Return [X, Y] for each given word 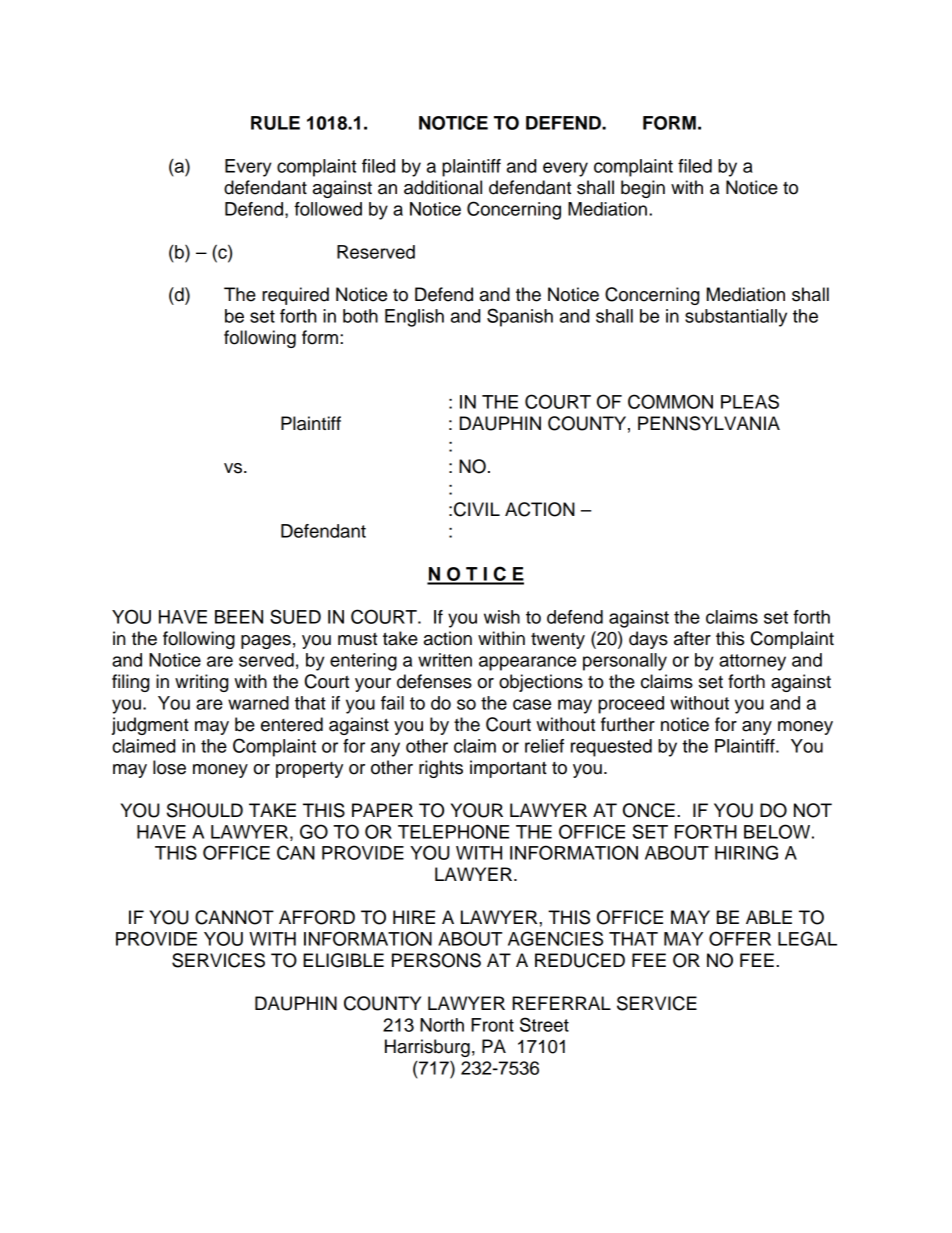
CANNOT [234, 917]
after [692, 638]
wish [502, 617]
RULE [275, 123]
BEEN [239, 617]
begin [643, 189]
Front [492, 1025]
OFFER [740, 938]
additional [443, 187]
